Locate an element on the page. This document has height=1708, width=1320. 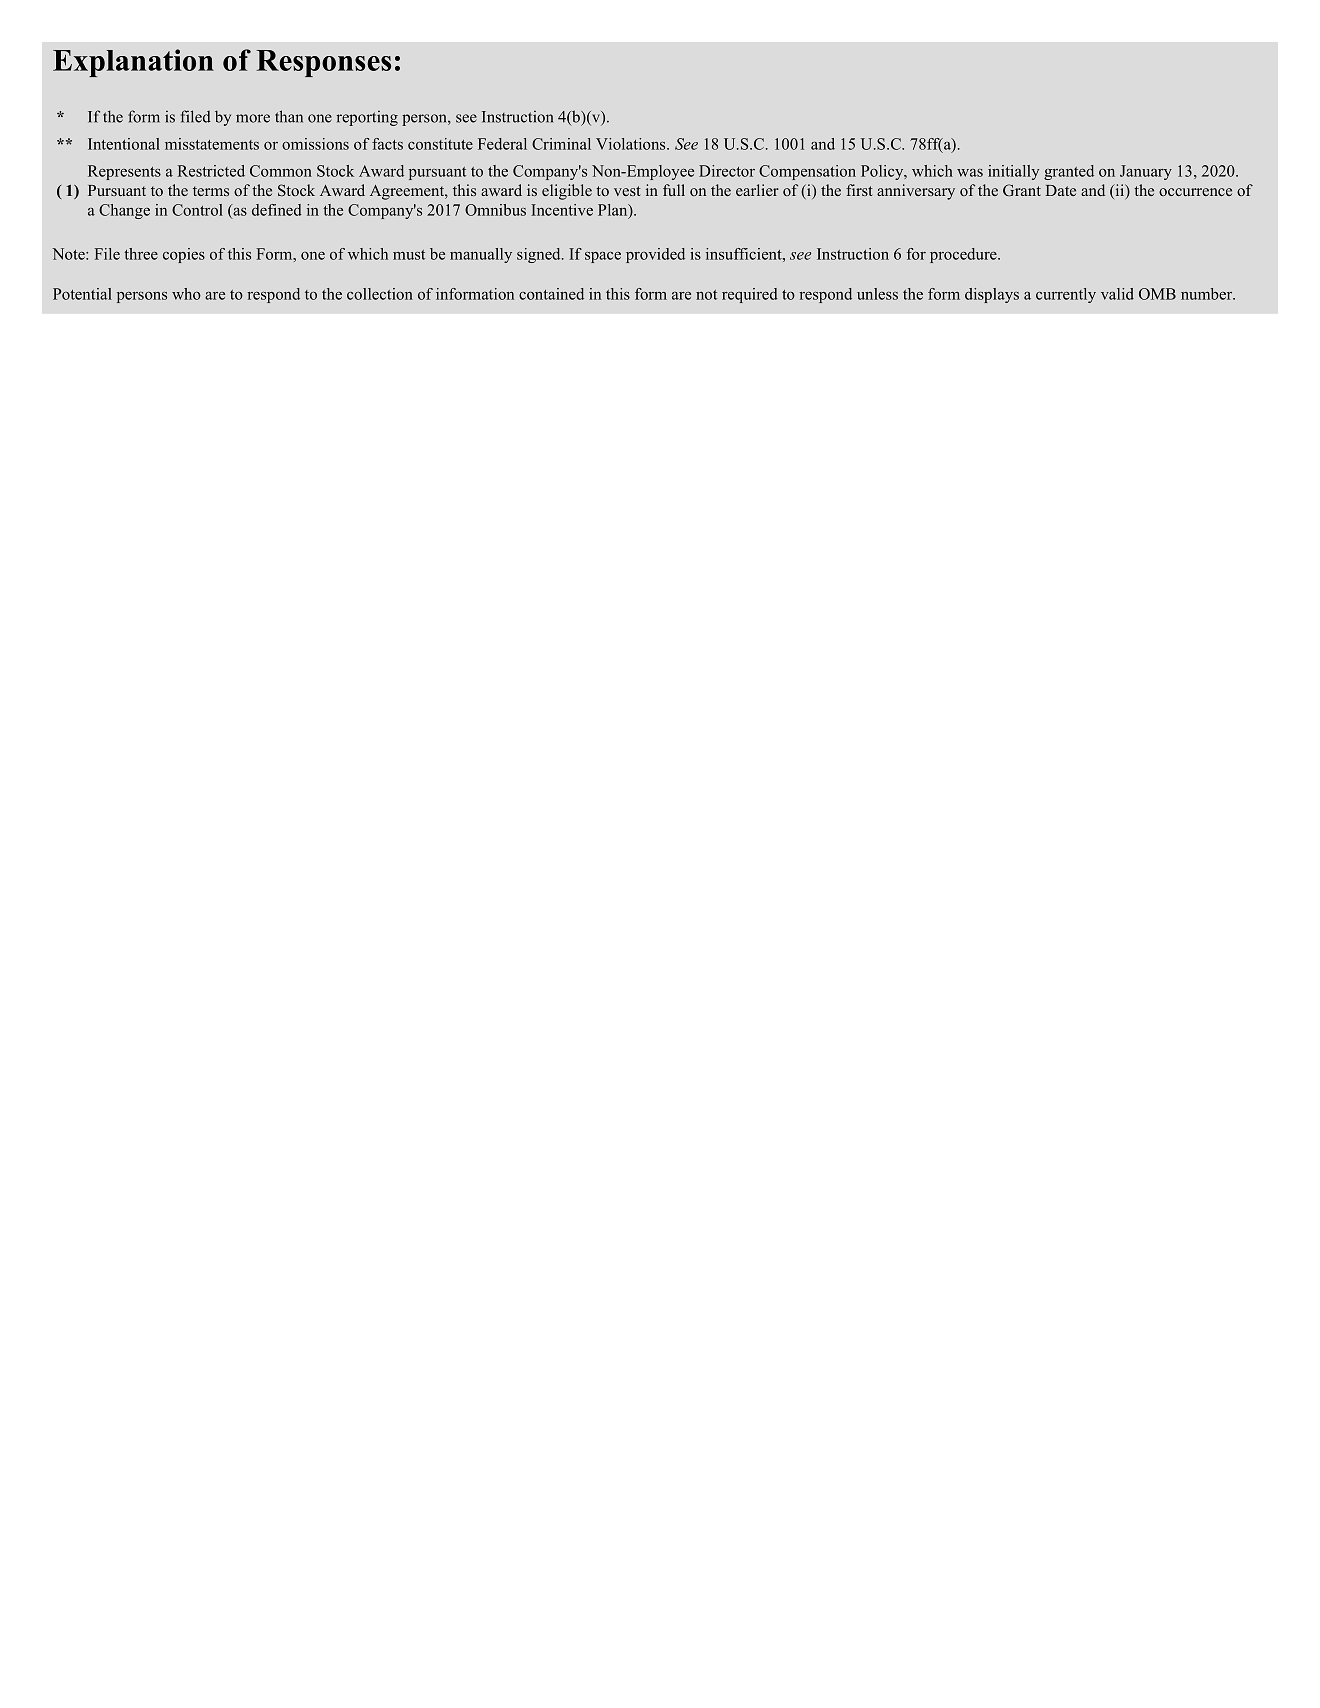
contained is located at coordinates (551, 294).
